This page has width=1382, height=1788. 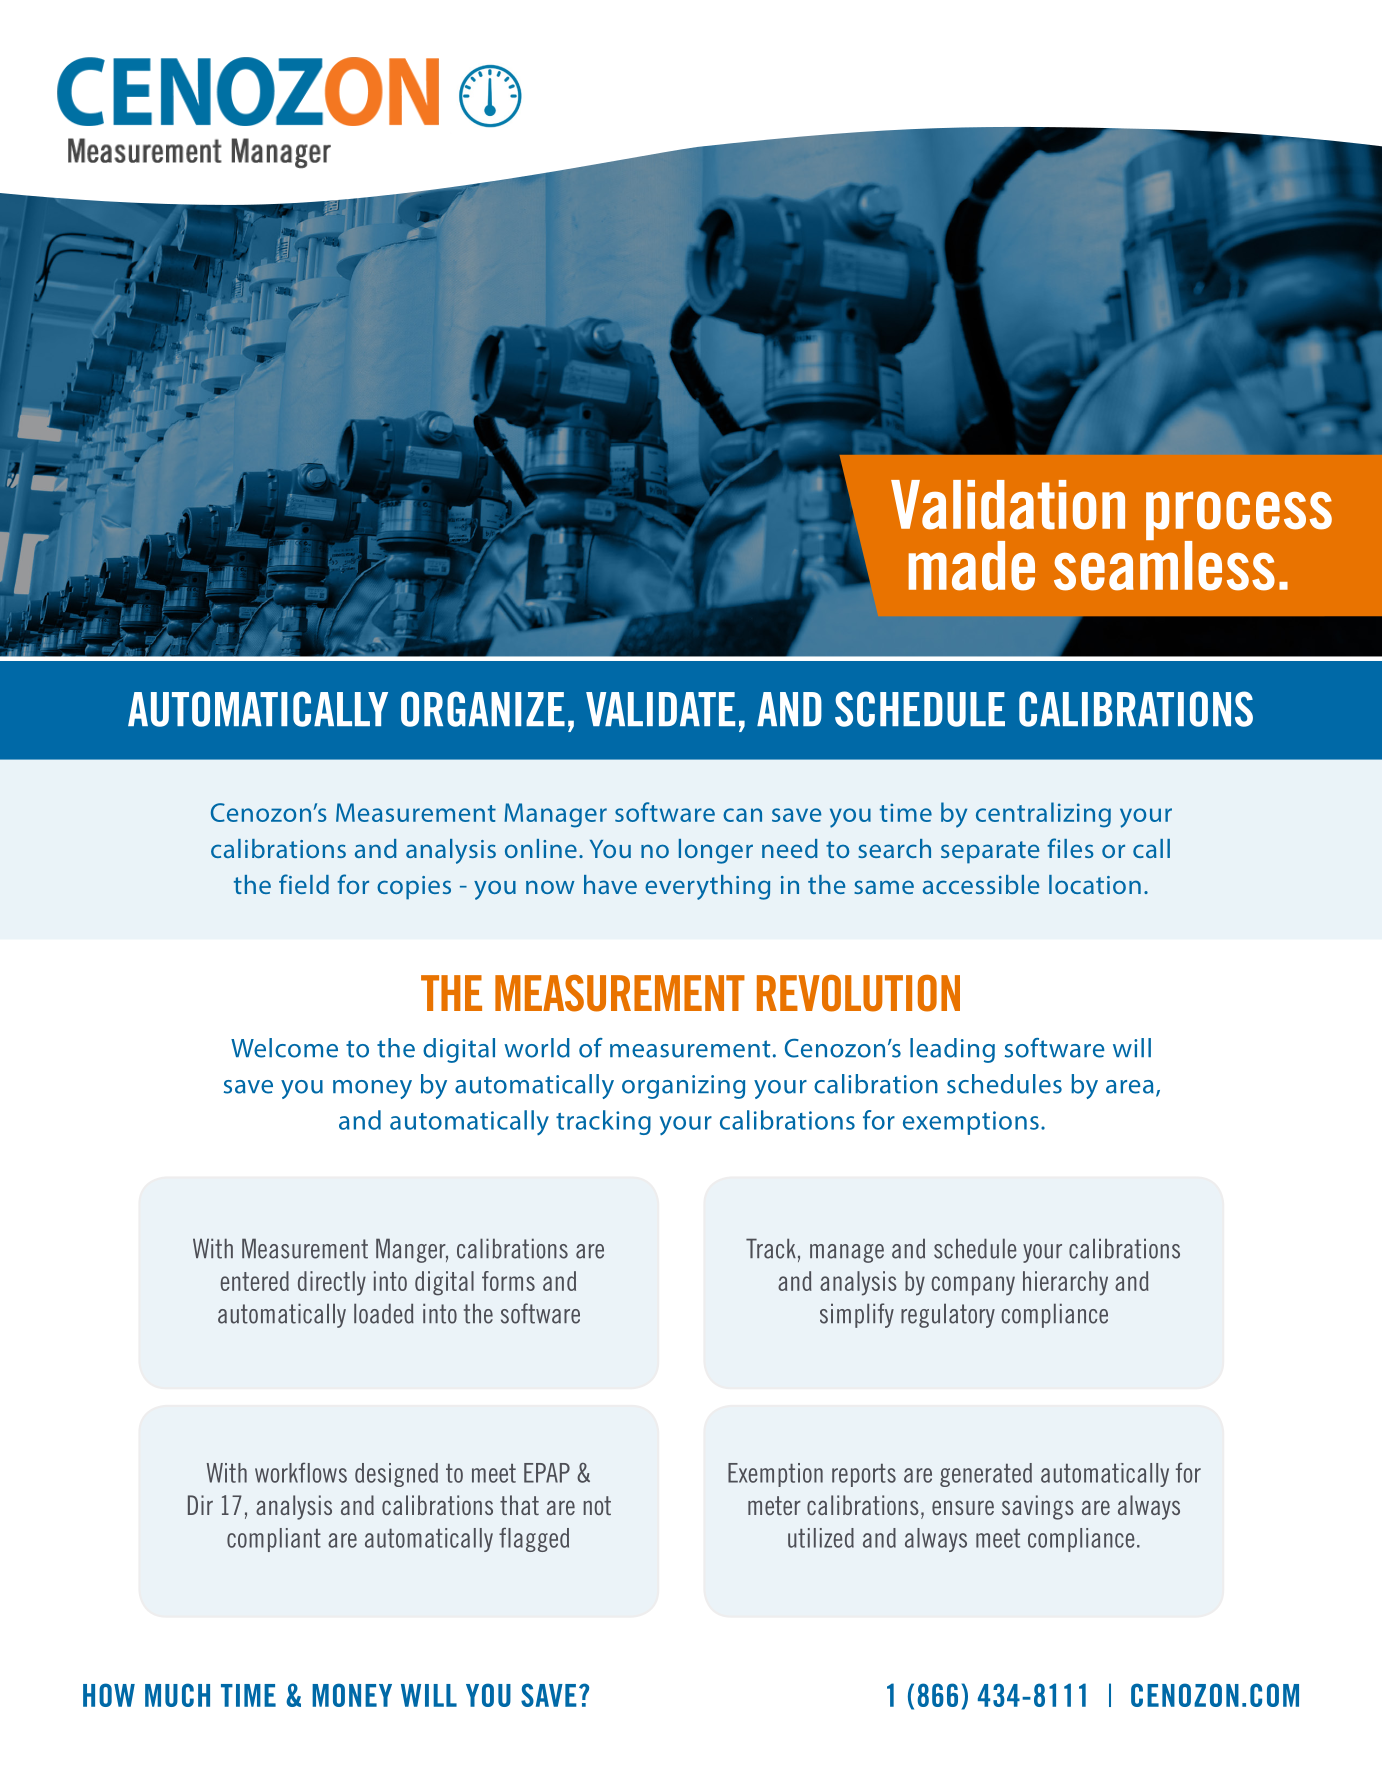 What do you see at coordinates (1065, 1283) in the page?
I see `hierarchy` at bounding box center [1065, 1283].
